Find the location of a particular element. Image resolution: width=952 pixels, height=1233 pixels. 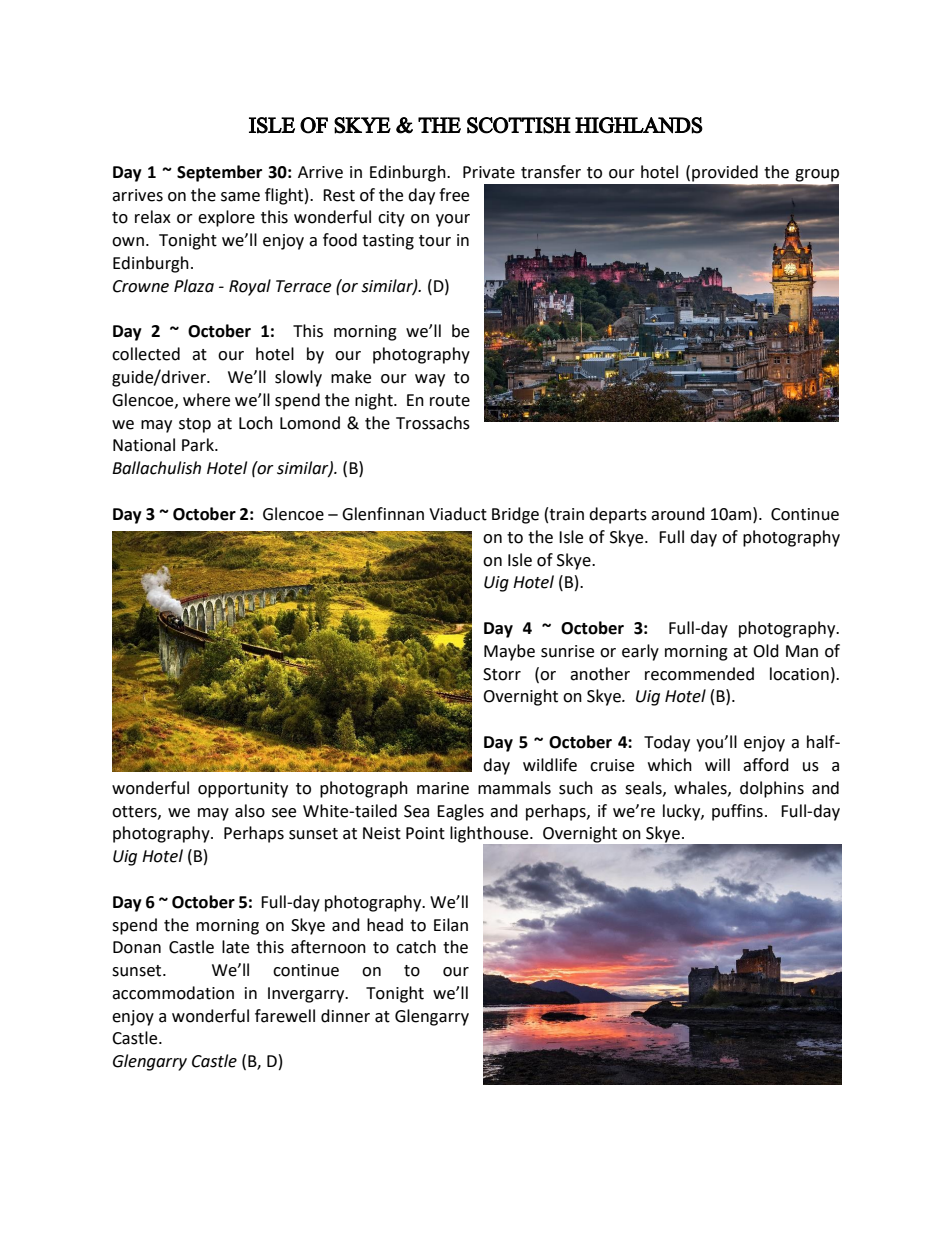

around is located at coordinates (678, 514).
